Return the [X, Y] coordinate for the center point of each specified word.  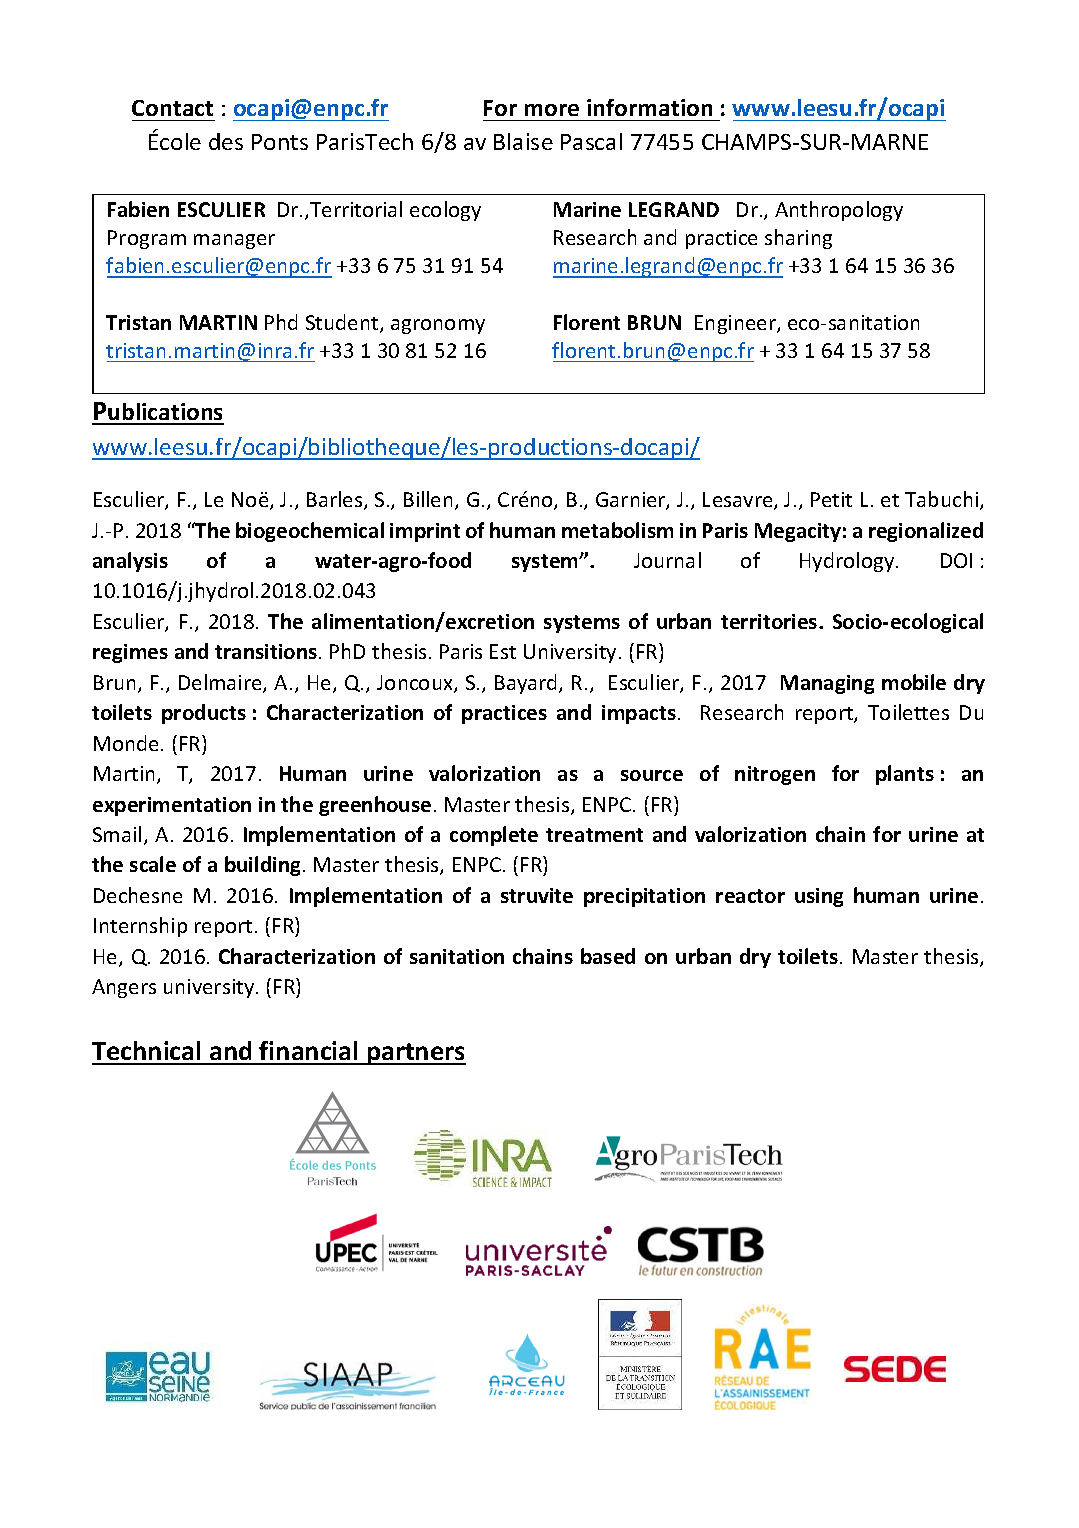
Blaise [523, 141]
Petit [831, 499]
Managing [827, 684]
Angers [124, 988]
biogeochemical [310, 532]
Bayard [527, 684]
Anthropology [839, 211]
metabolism [617, 530]
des [226, 141]
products [204, 714]
